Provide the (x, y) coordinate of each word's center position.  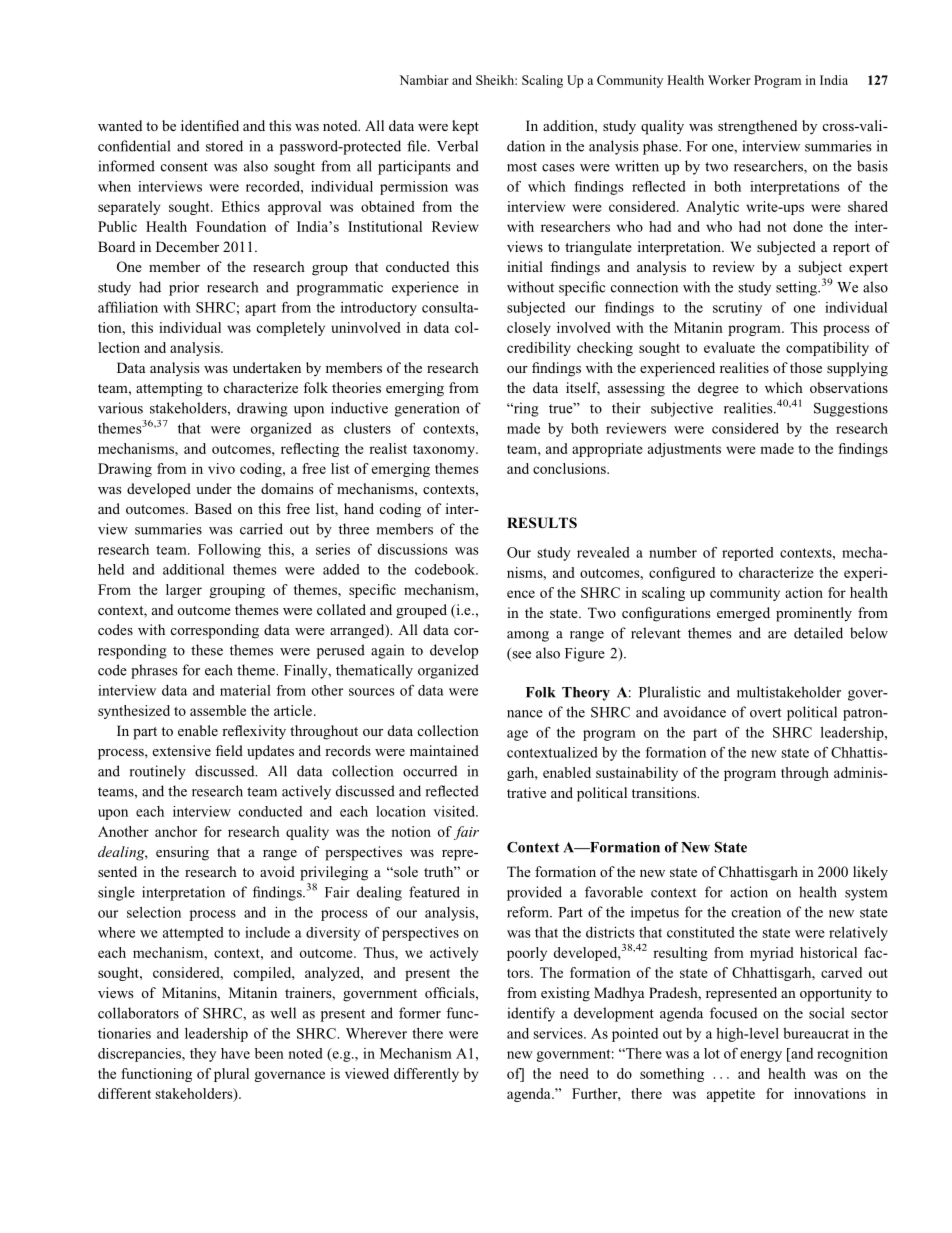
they (203, 1055)
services (559, 1033)
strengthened (757, 127)
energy (761, 1056)
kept (465, 127)
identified (210, 125)
